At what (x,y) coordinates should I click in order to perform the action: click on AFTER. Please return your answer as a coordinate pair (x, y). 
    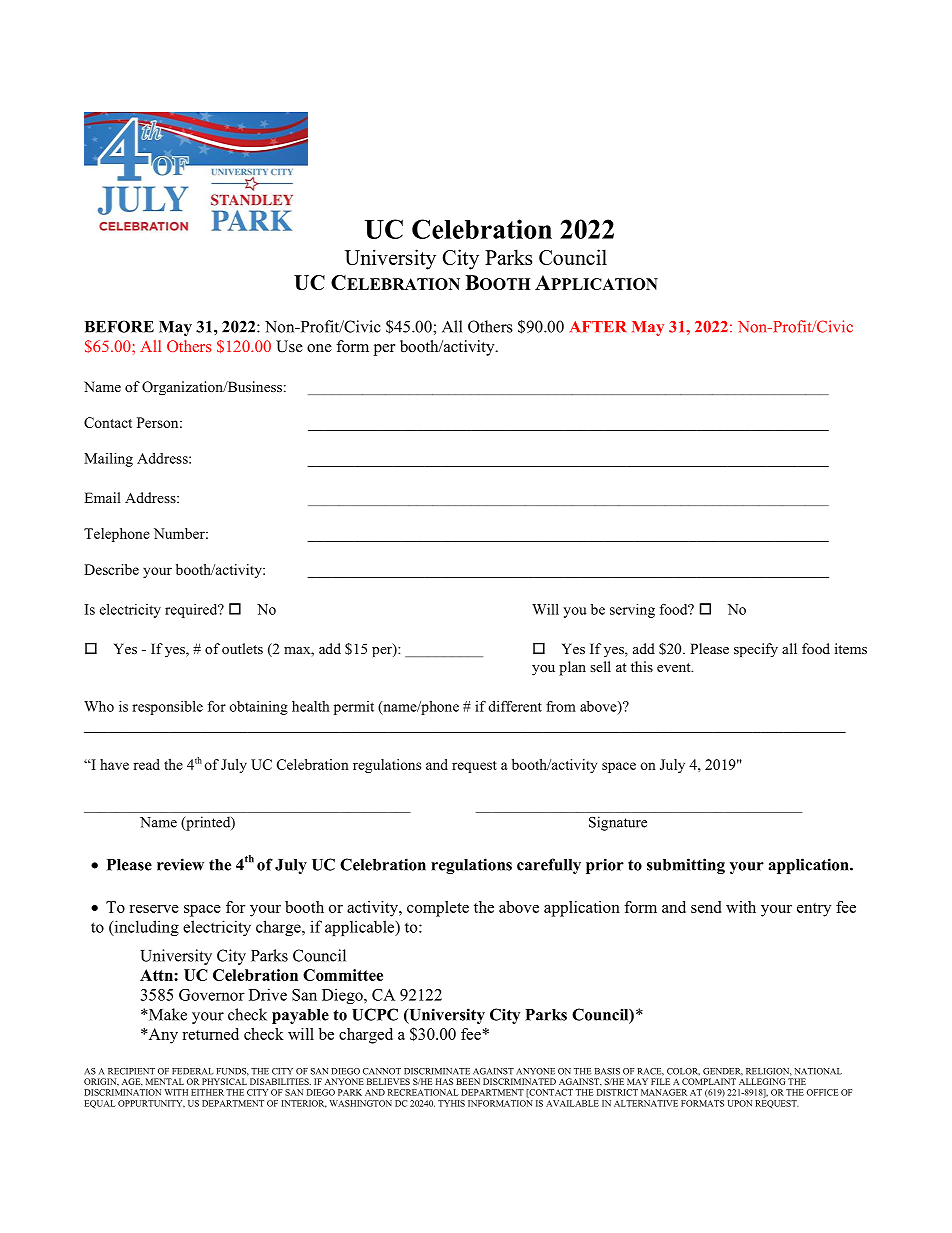
    Looking at the image, I should click on (598, 326).
